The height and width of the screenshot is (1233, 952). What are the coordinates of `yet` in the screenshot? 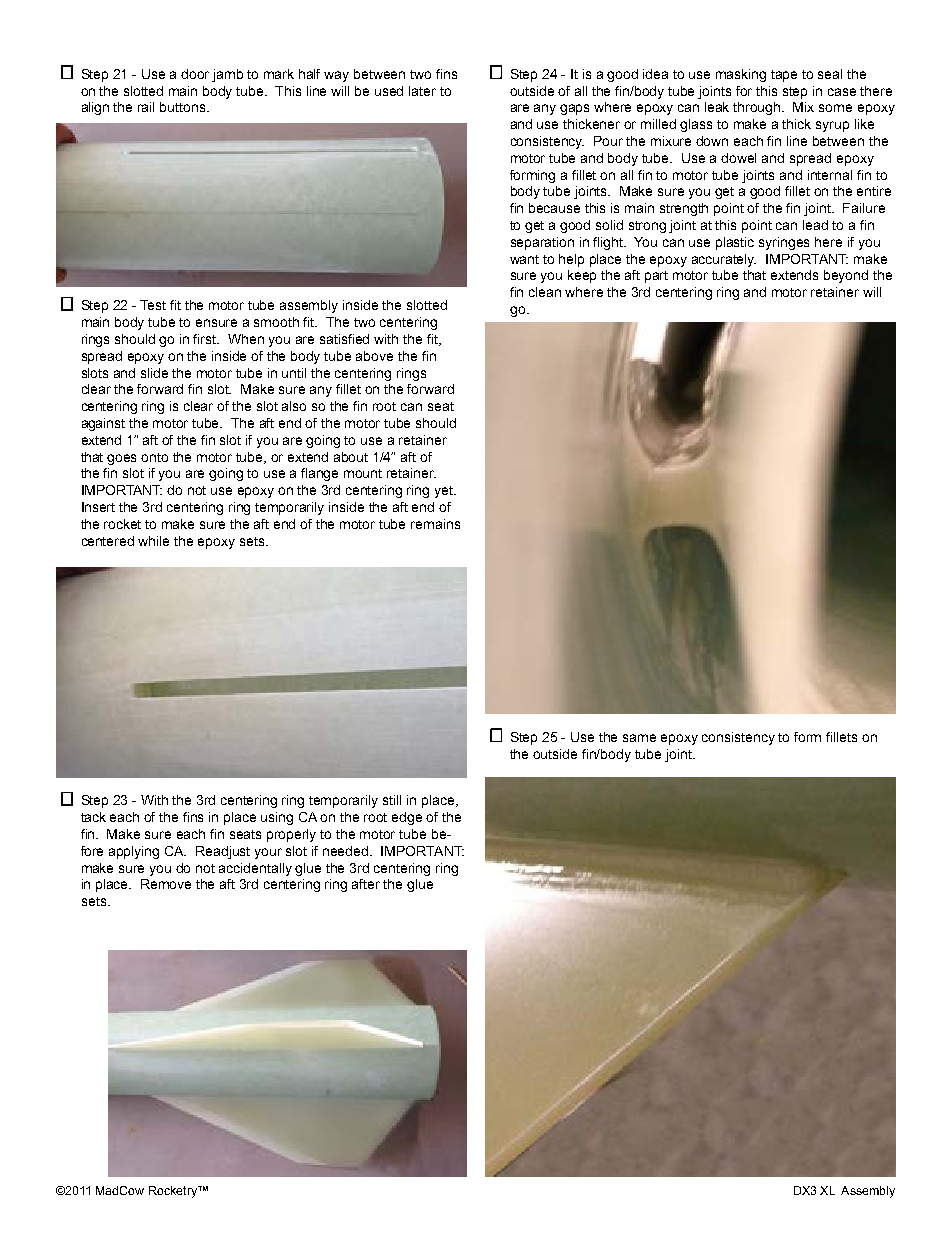 It's located at (445, 492).
